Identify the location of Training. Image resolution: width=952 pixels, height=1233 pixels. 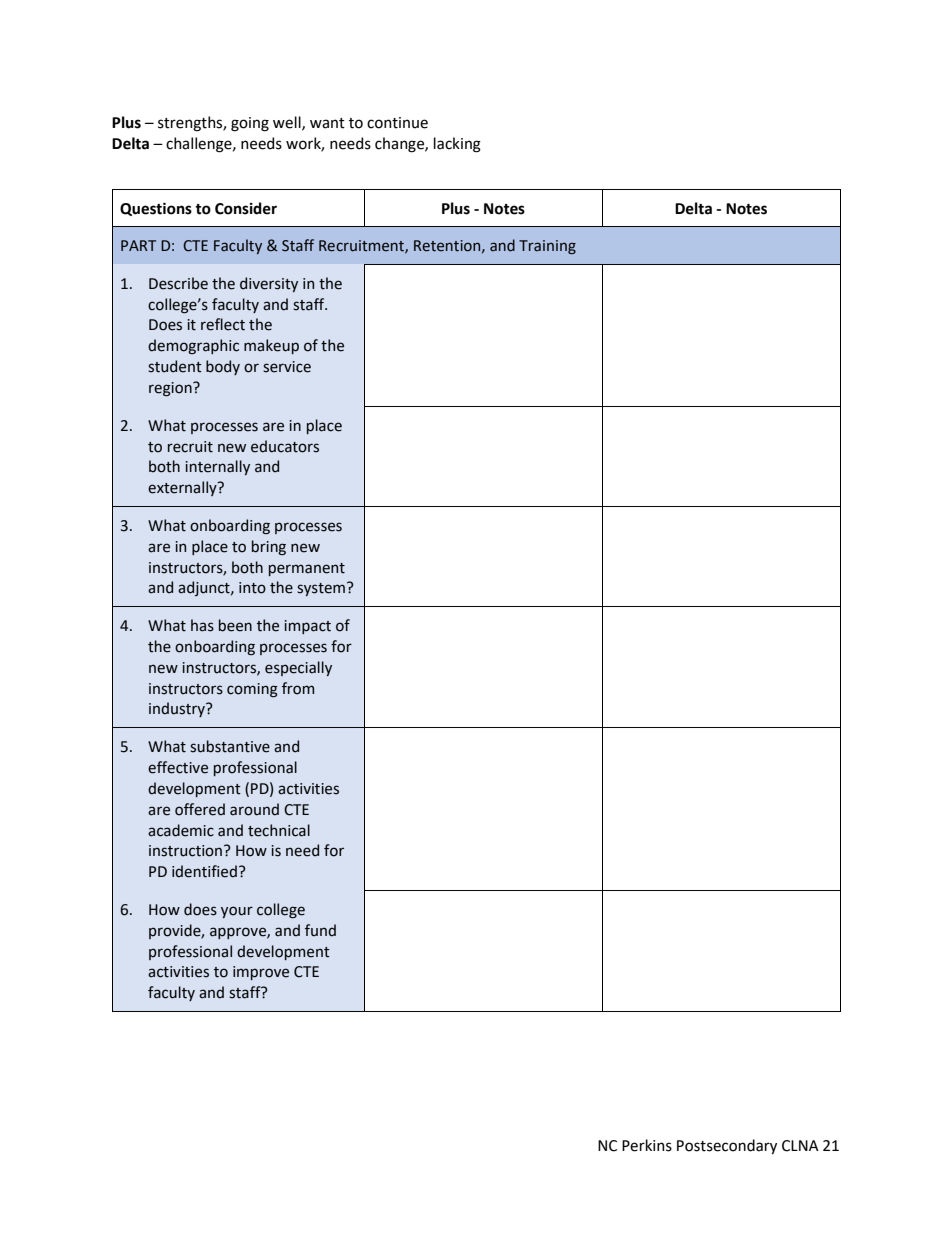
(547, 247).
